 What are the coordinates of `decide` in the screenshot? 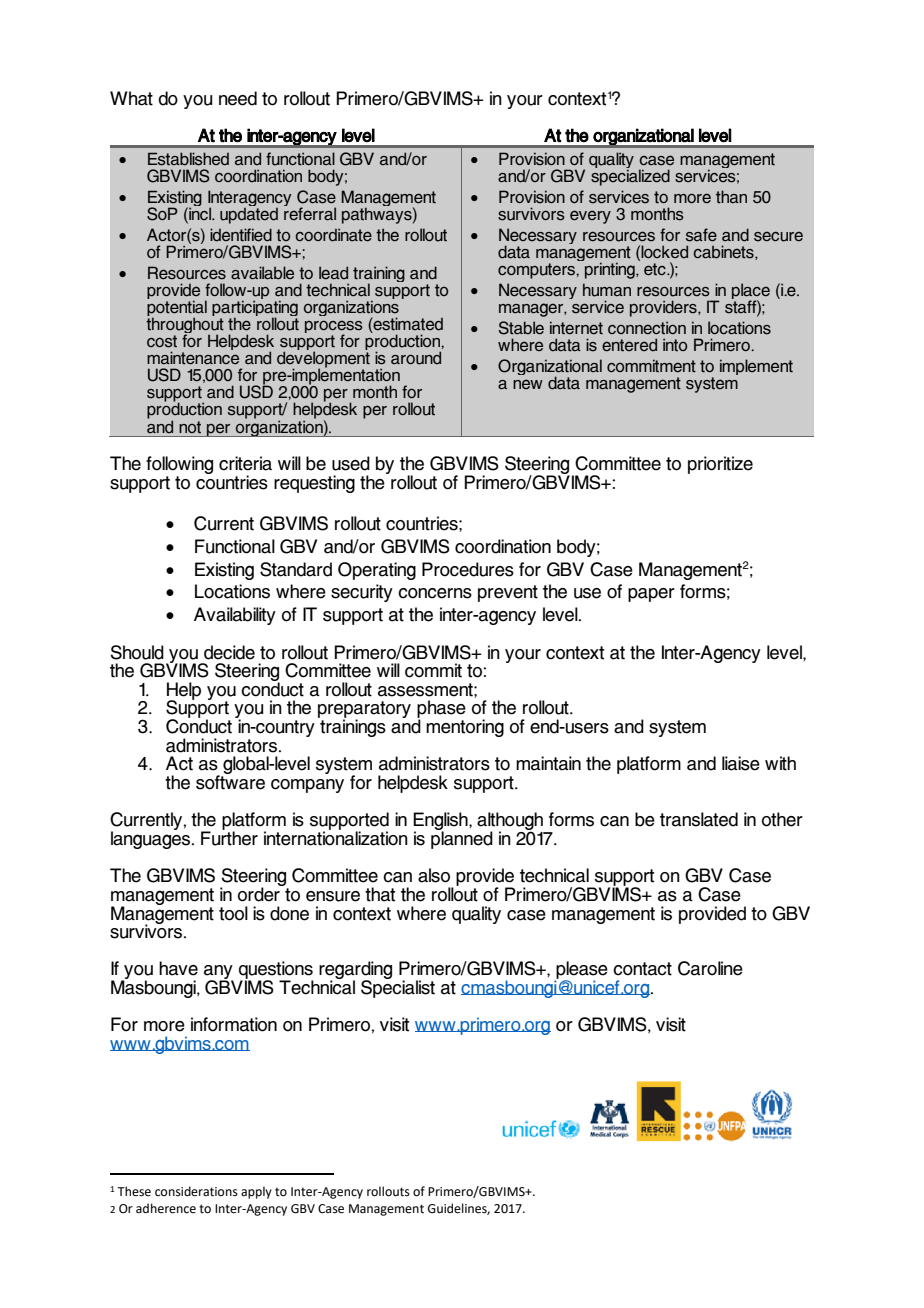 It's located at (229, 652).
